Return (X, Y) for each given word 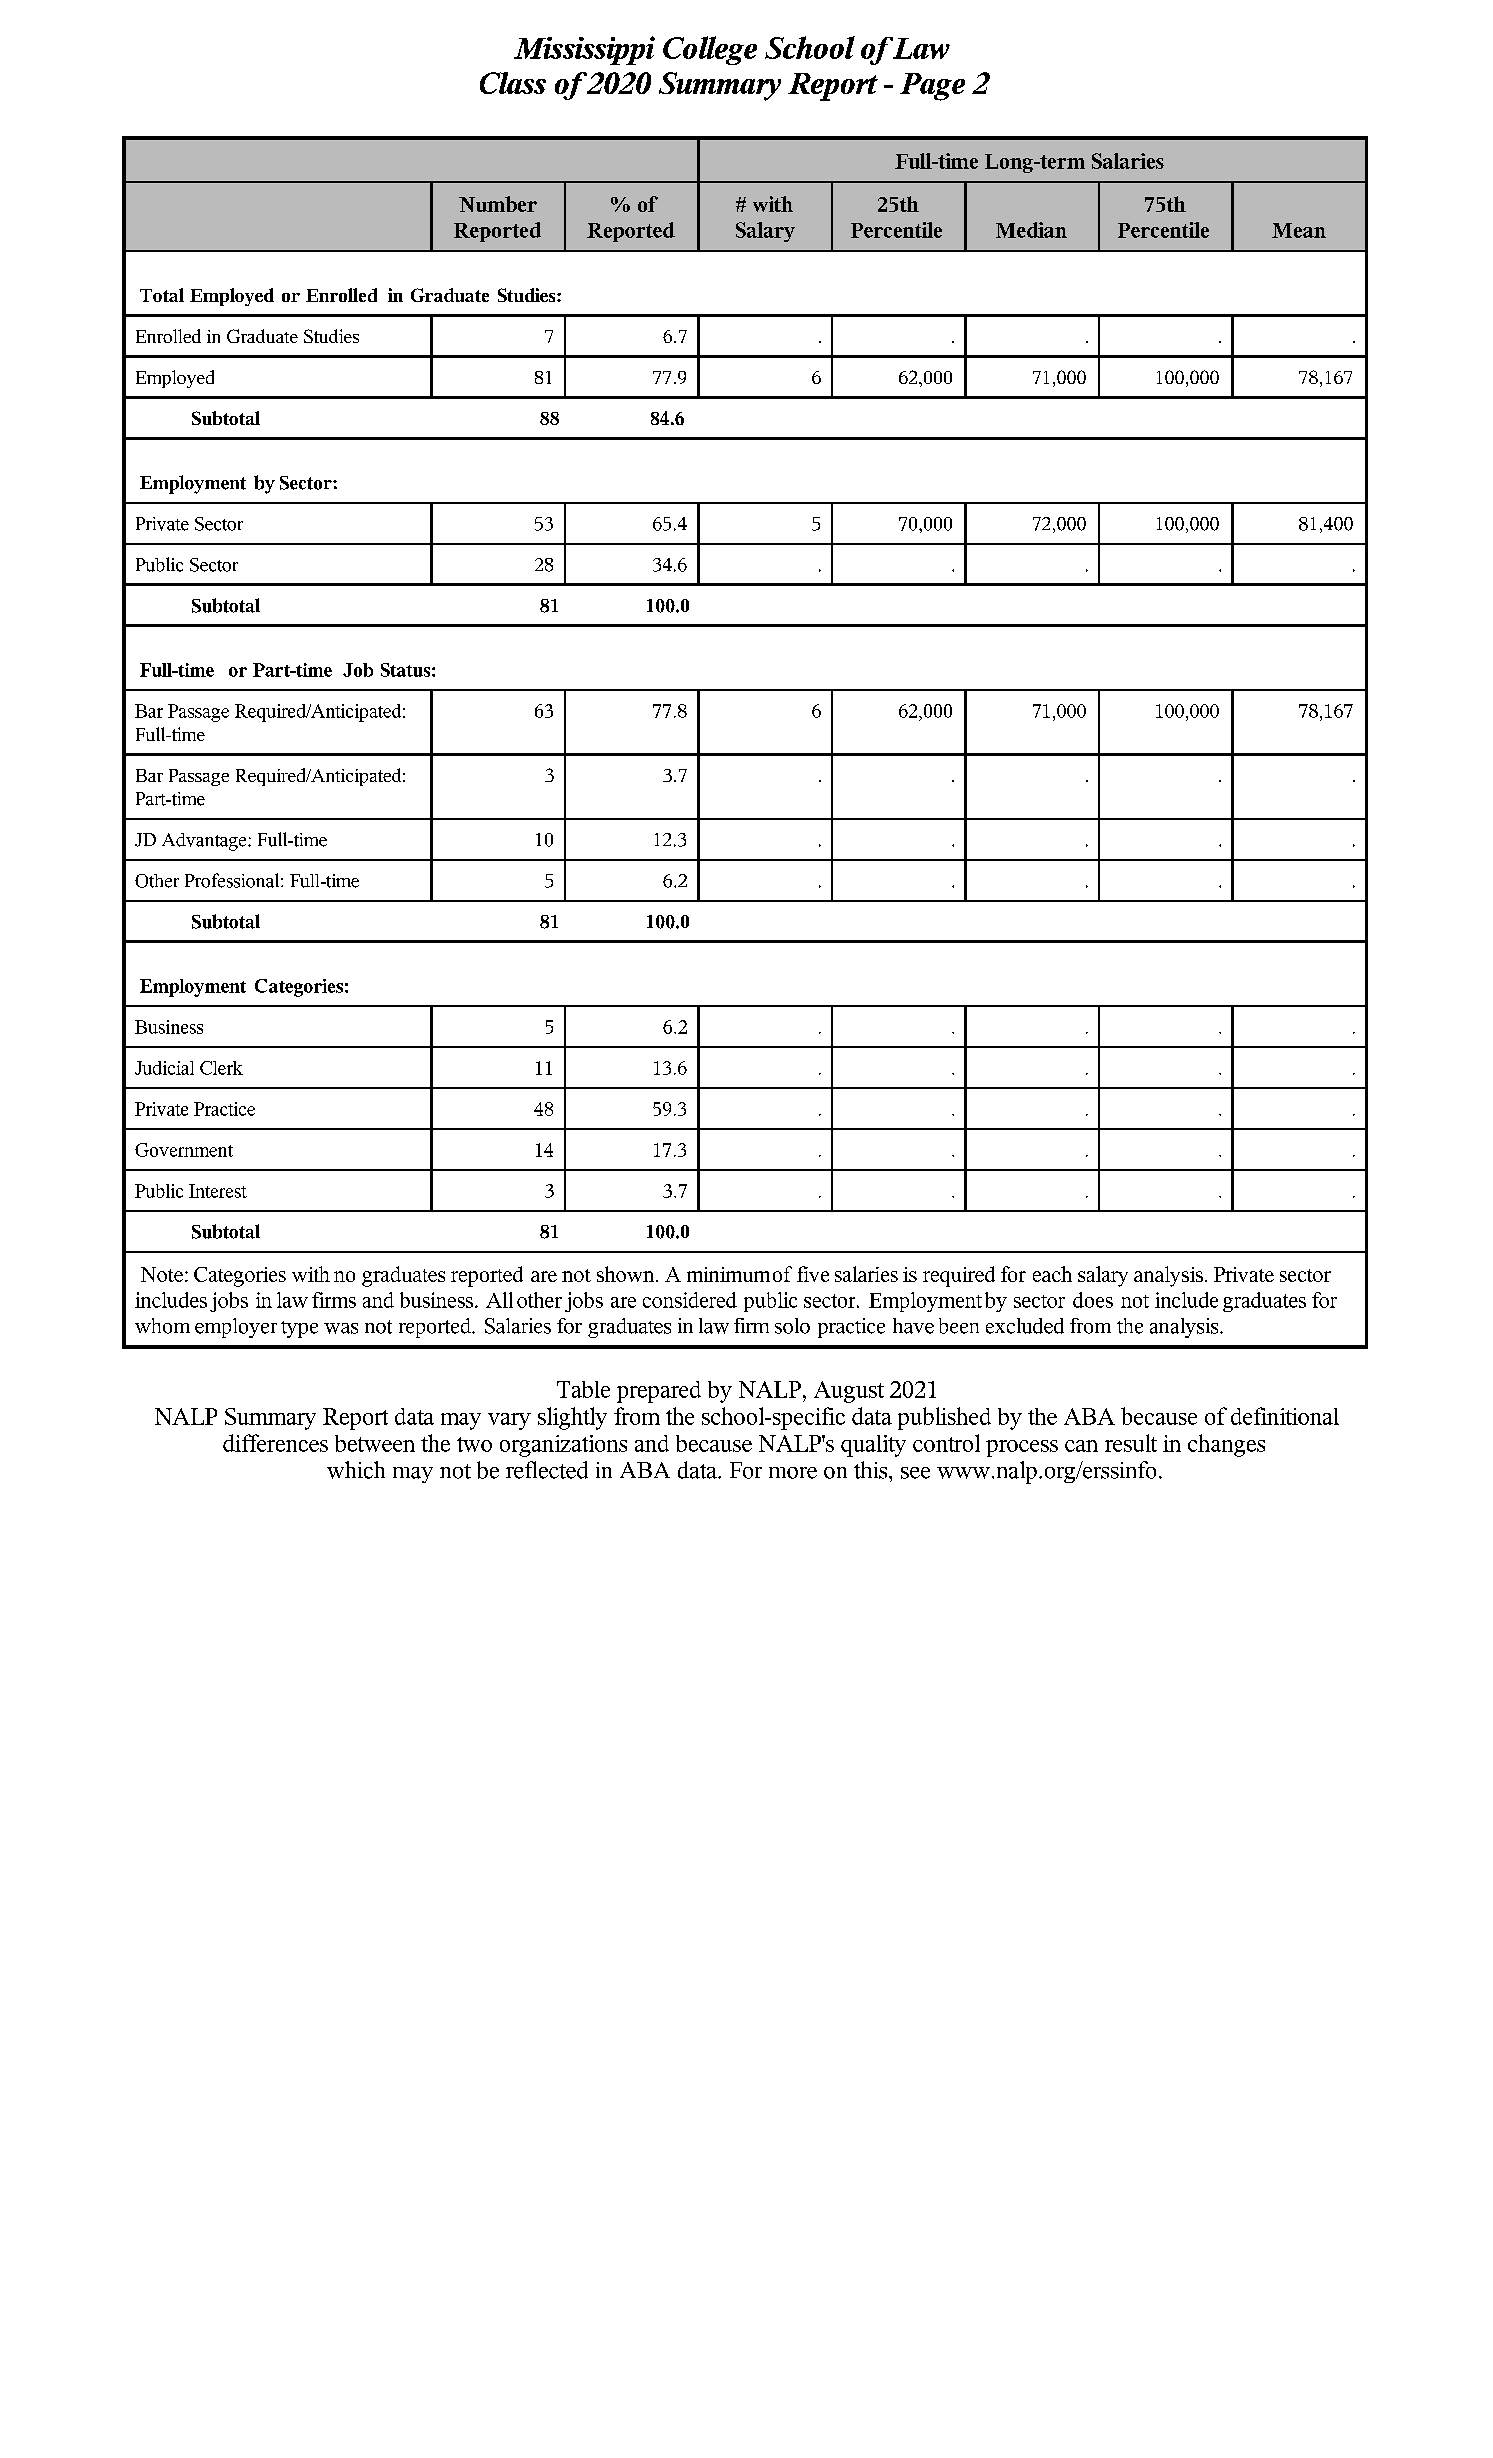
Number (498, 204)
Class (513, 83)
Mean (1299, 230)
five (813, 1274)
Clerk (221, 1068)
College (710, 50)
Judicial (164, 1068)
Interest (218, 1191)
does (1093, 1300)
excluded (1025, 1326)
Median (1031, 230)
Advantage (205, 842)
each (1052, 1274)
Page (932, 87)
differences (275, 1443)
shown (625, 1274)
